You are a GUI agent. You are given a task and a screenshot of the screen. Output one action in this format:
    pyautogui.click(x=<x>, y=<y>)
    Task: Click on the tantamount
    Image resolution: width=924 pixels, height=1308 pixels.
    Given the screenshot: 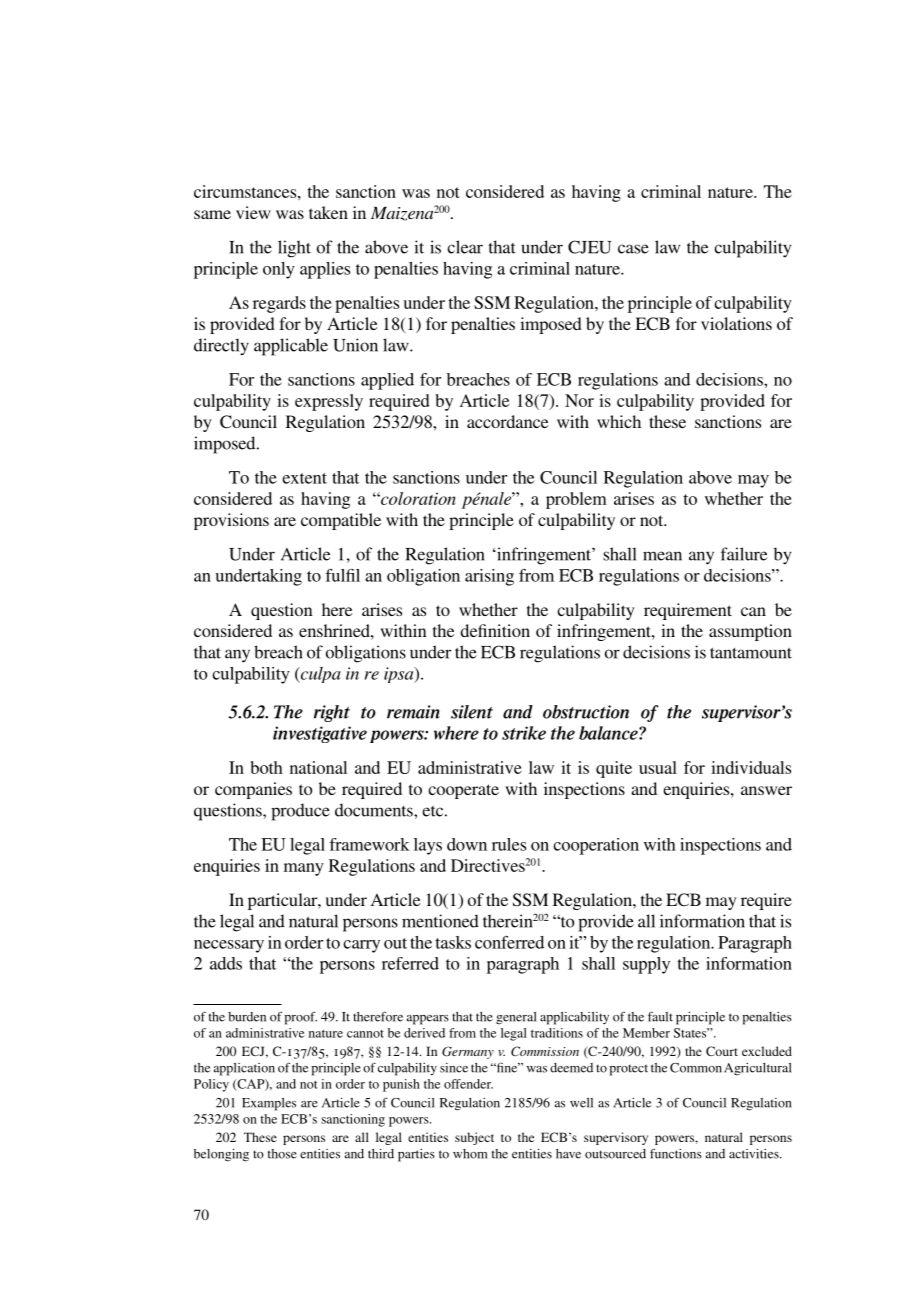 What is the action you would take?
    pyautogui.click(x=751, y=653)
